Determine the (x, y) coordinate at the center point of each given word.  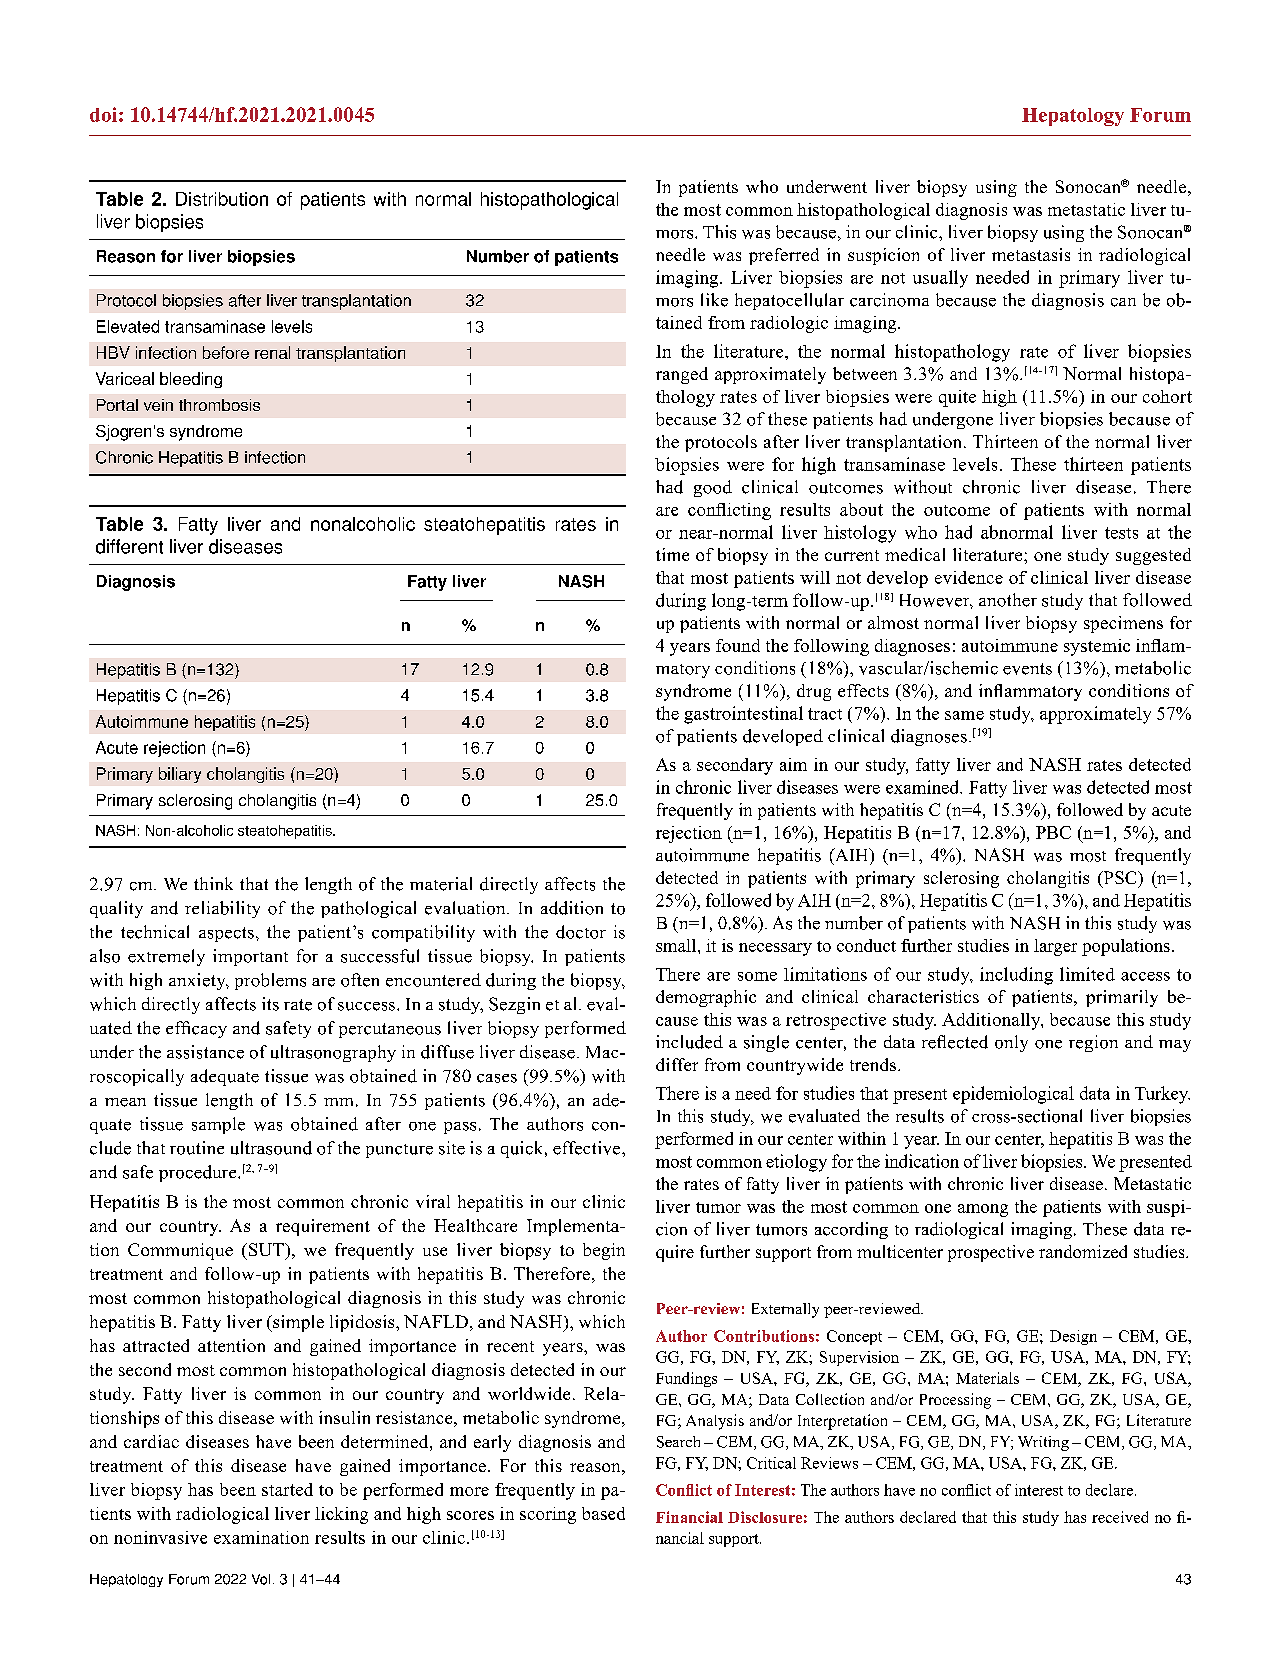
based (603, 1513)
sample (218, 1125)
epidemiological (1013, 1095)
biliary (180, 775)
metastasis (1031, 254)
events (1027, 669)
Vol (261, 1579)
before (226, 352)
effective (588, 1148)
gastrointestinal (743, 715)
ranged (682, 375)
